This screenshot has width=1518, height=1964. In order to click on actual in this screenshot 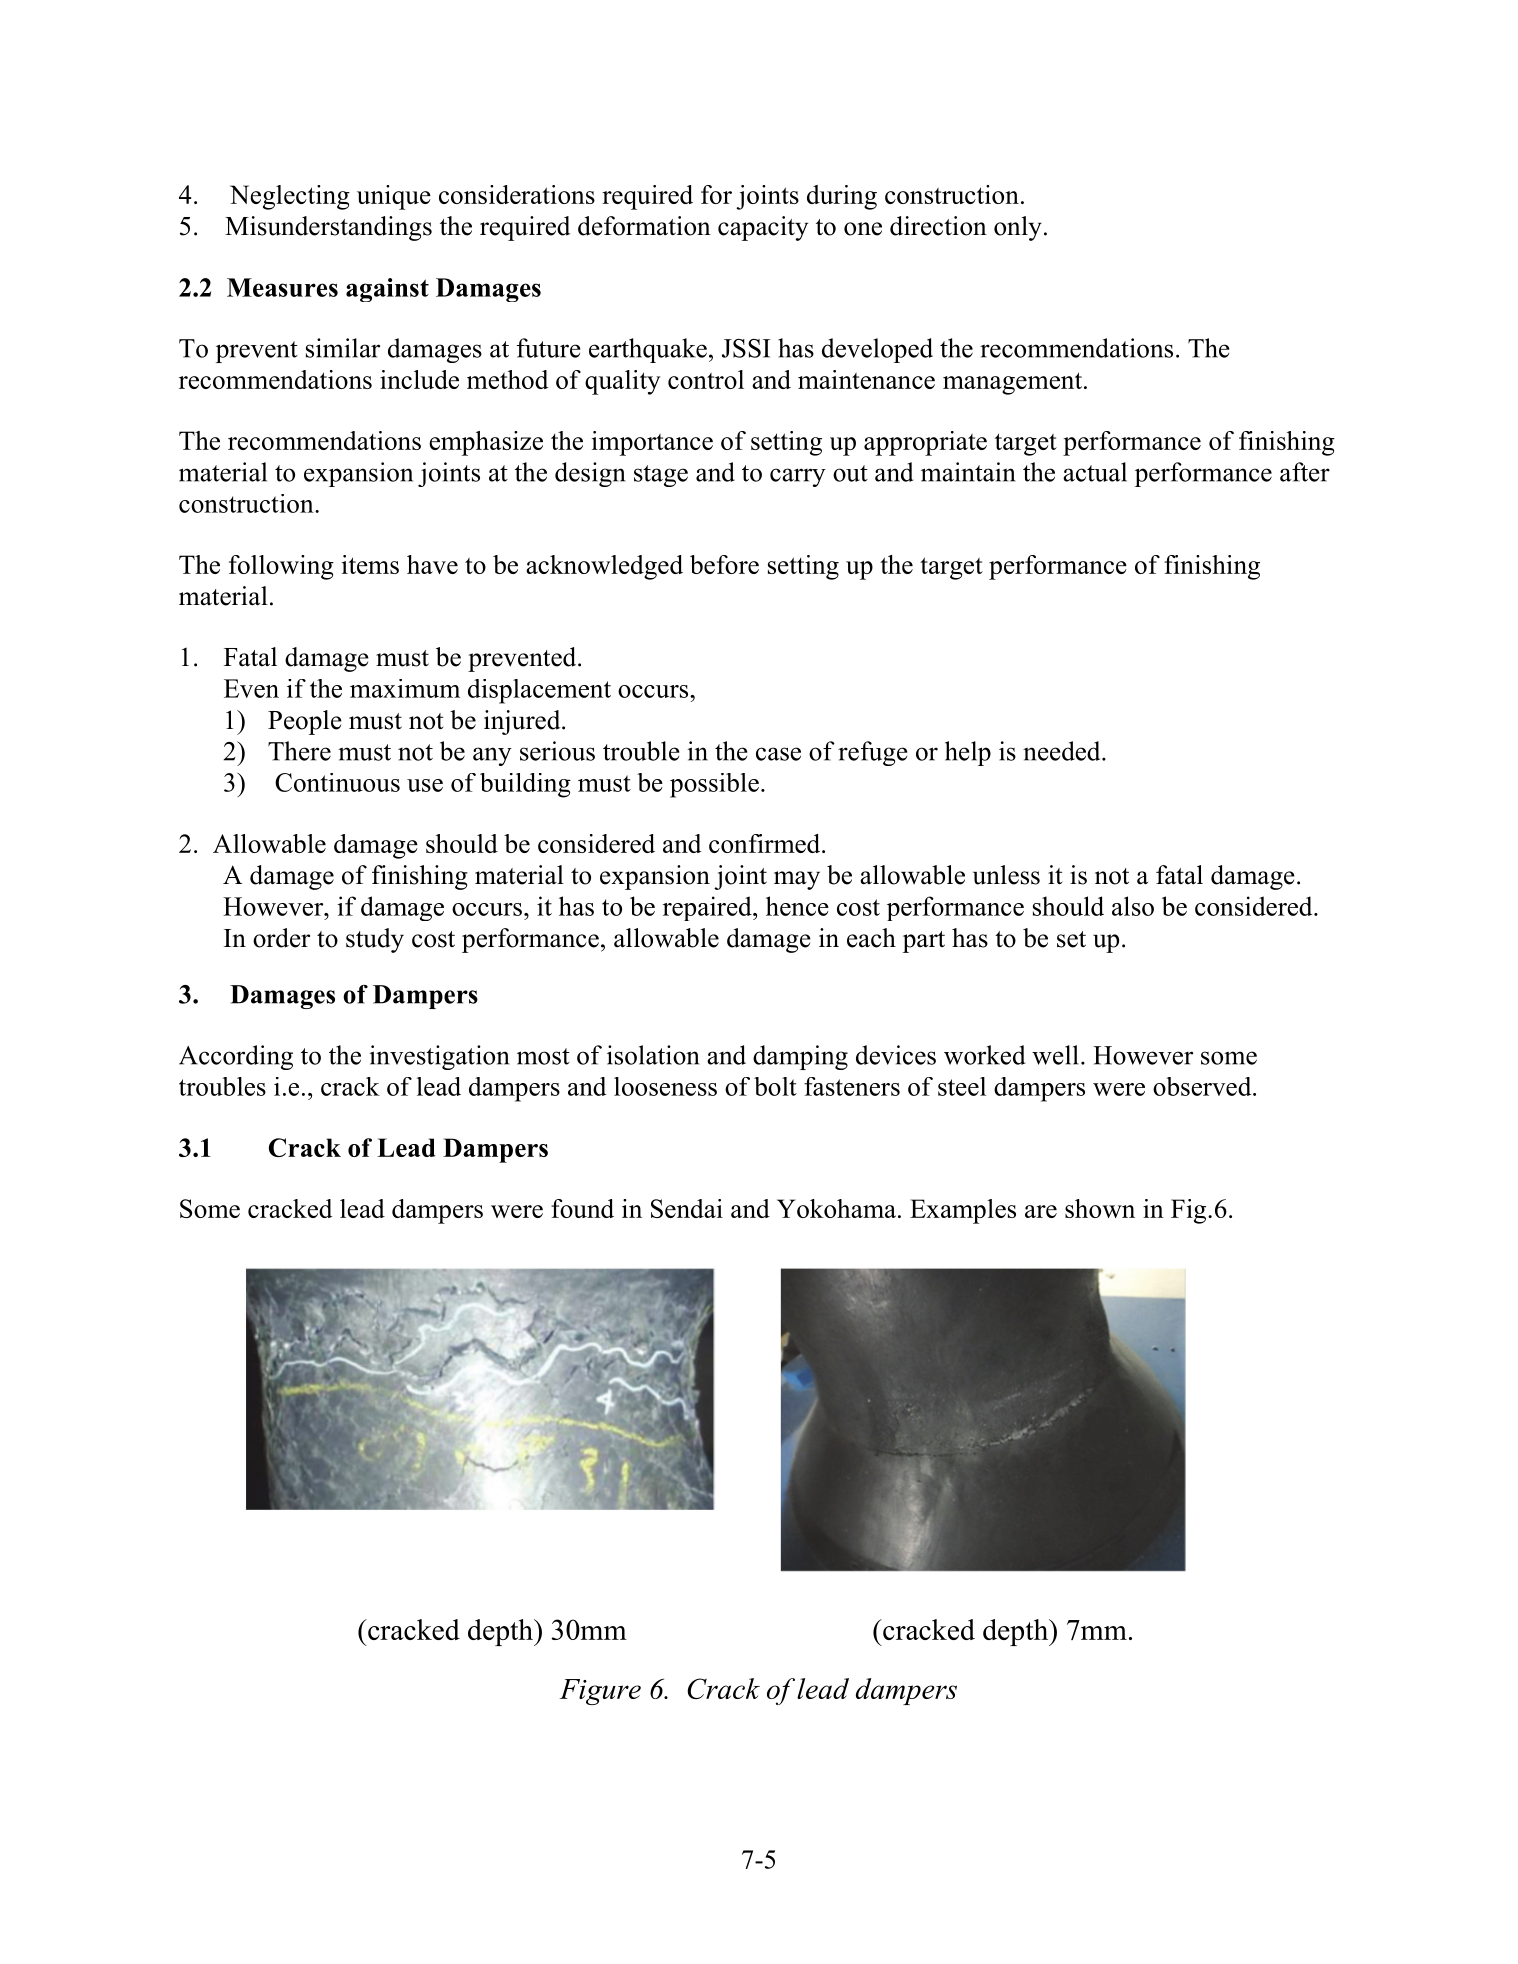, I will do `click(1095, 472)`.
